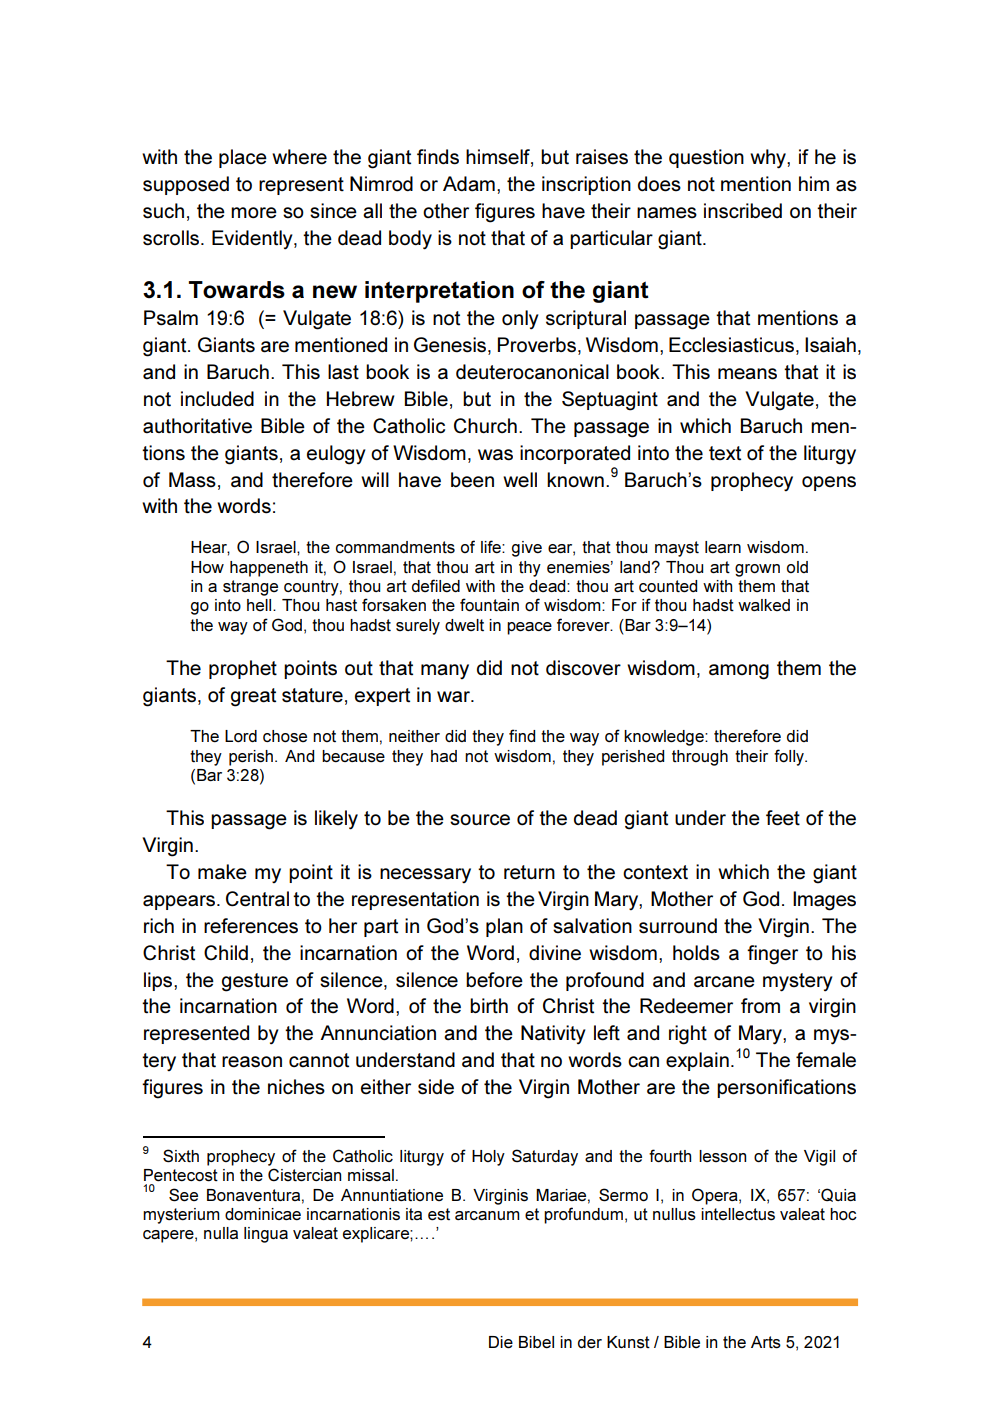 The height and width of the image is (1413, 999). I want to click on lingua, so click(266, 1235).
